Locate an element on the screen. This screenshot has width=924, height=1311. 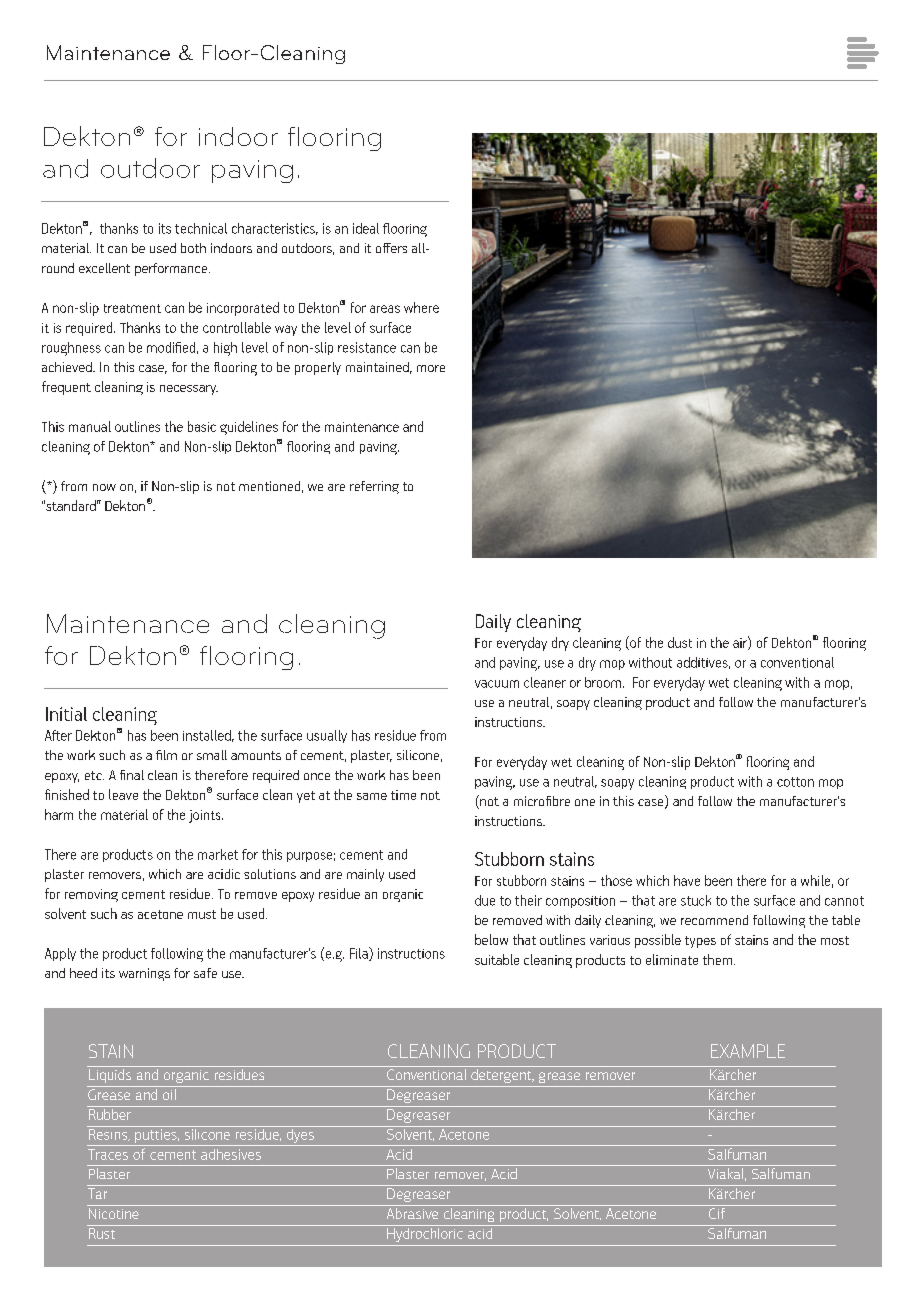
removing is located at coordinates (91, 895).
